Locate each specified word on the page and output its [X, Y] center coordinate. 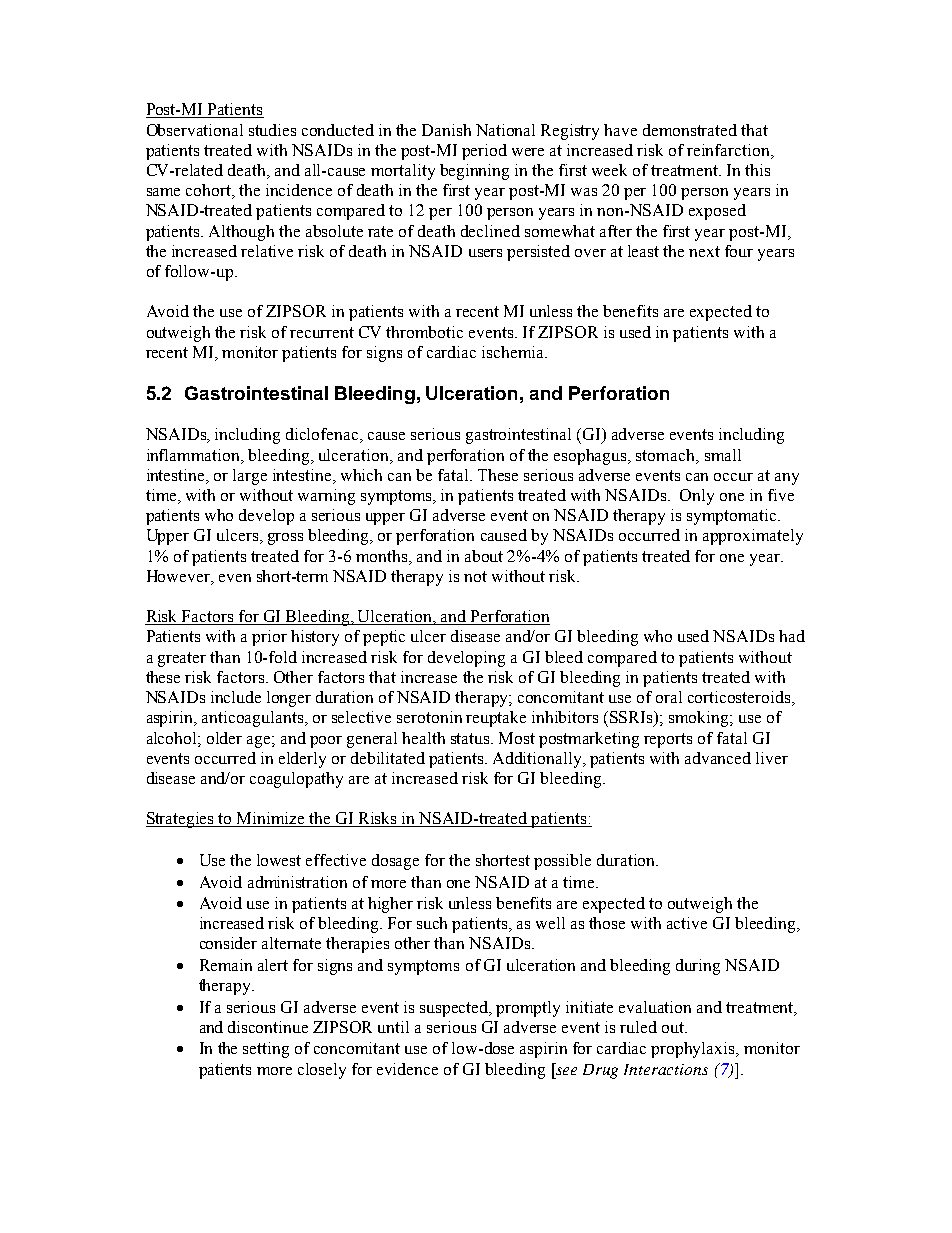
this [757, 170]
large [250, 477]
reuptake [496, 719]
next [704, 251]
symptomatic [733, 517]
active [687, 923]
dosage [395, 862]
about [484, 556]
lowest [279, 860]
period [484, 152]
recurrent [322, 332]
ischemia [514, 352]
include [236, 697]
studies [272, 130]
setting [266, 1050]
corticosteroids [740, 698]
